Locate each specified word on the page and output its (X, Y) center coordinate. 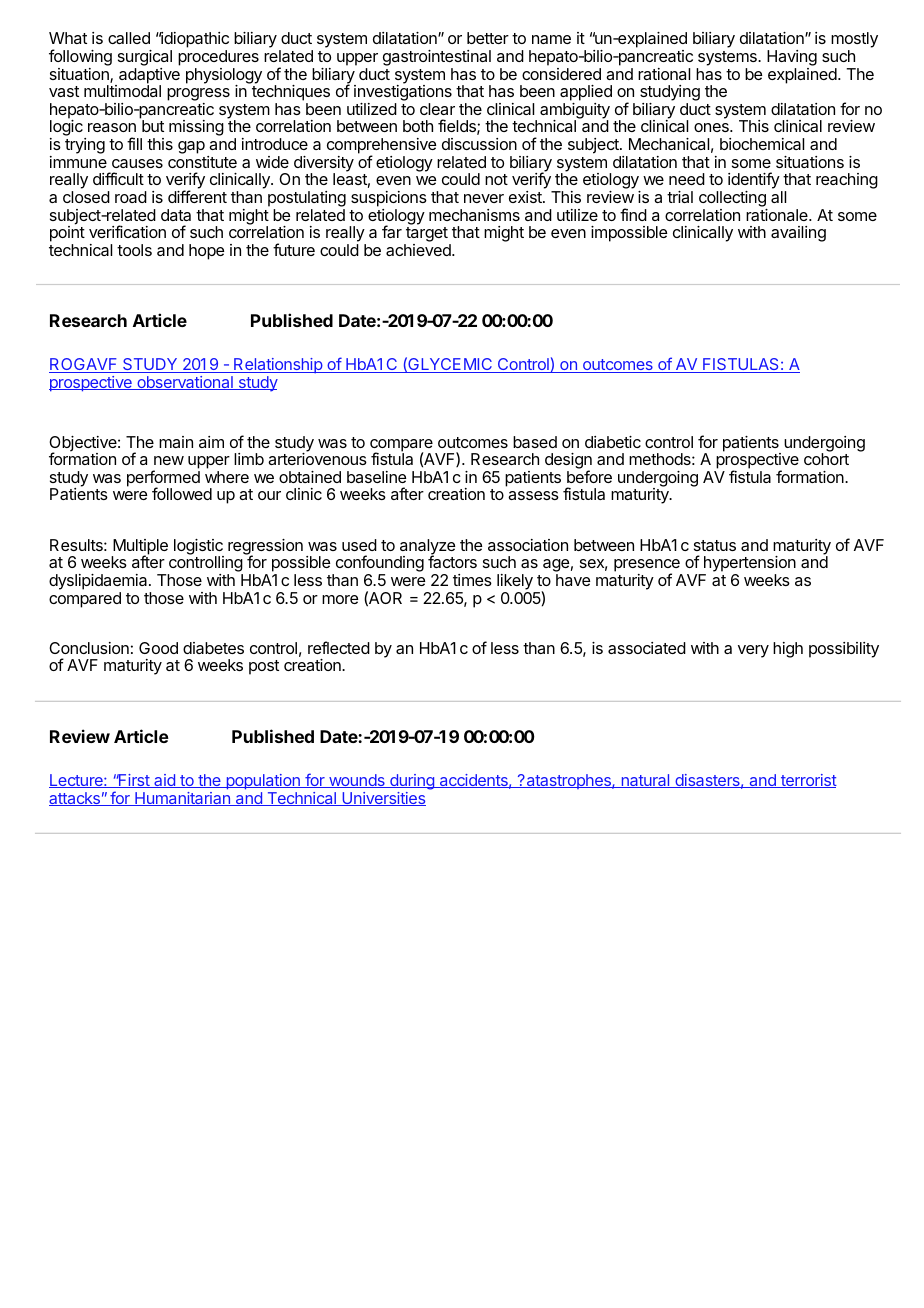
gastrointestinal (437, 59)
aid (164, 781)
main (176, 442)
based (535, 442)
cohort (826, 458)
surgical (145, 59)
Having (792, 59)
